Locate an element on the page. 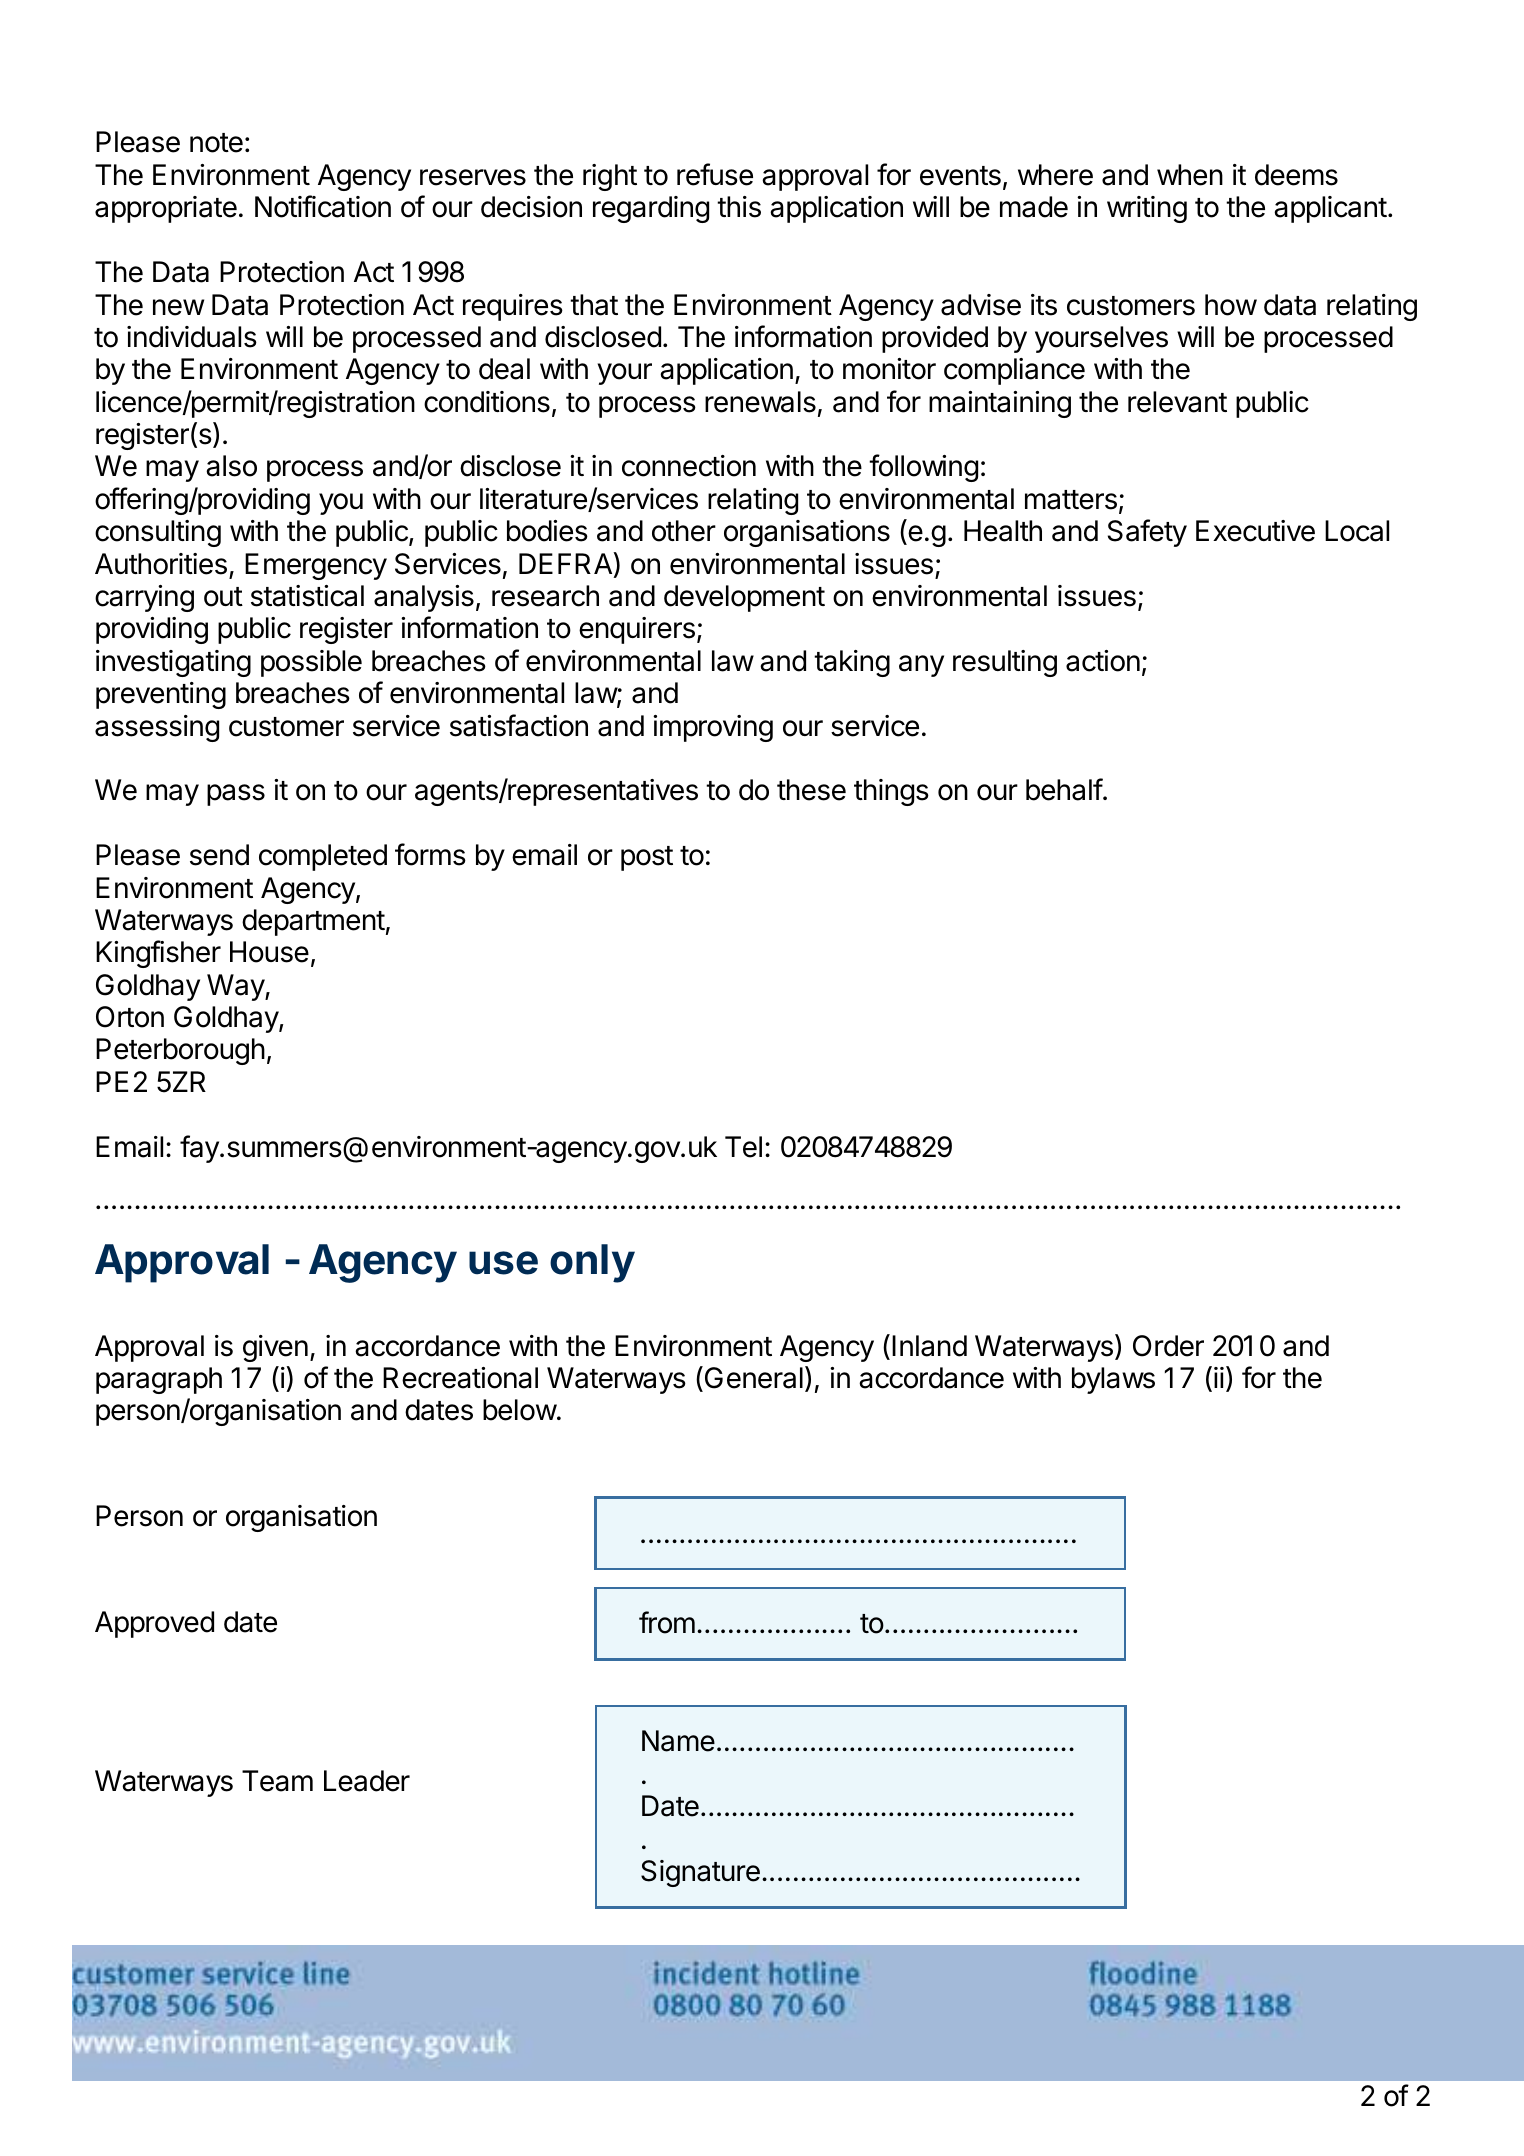 This image has width=1524, height=2156. Executive is located at coordinates (1255, 531).
